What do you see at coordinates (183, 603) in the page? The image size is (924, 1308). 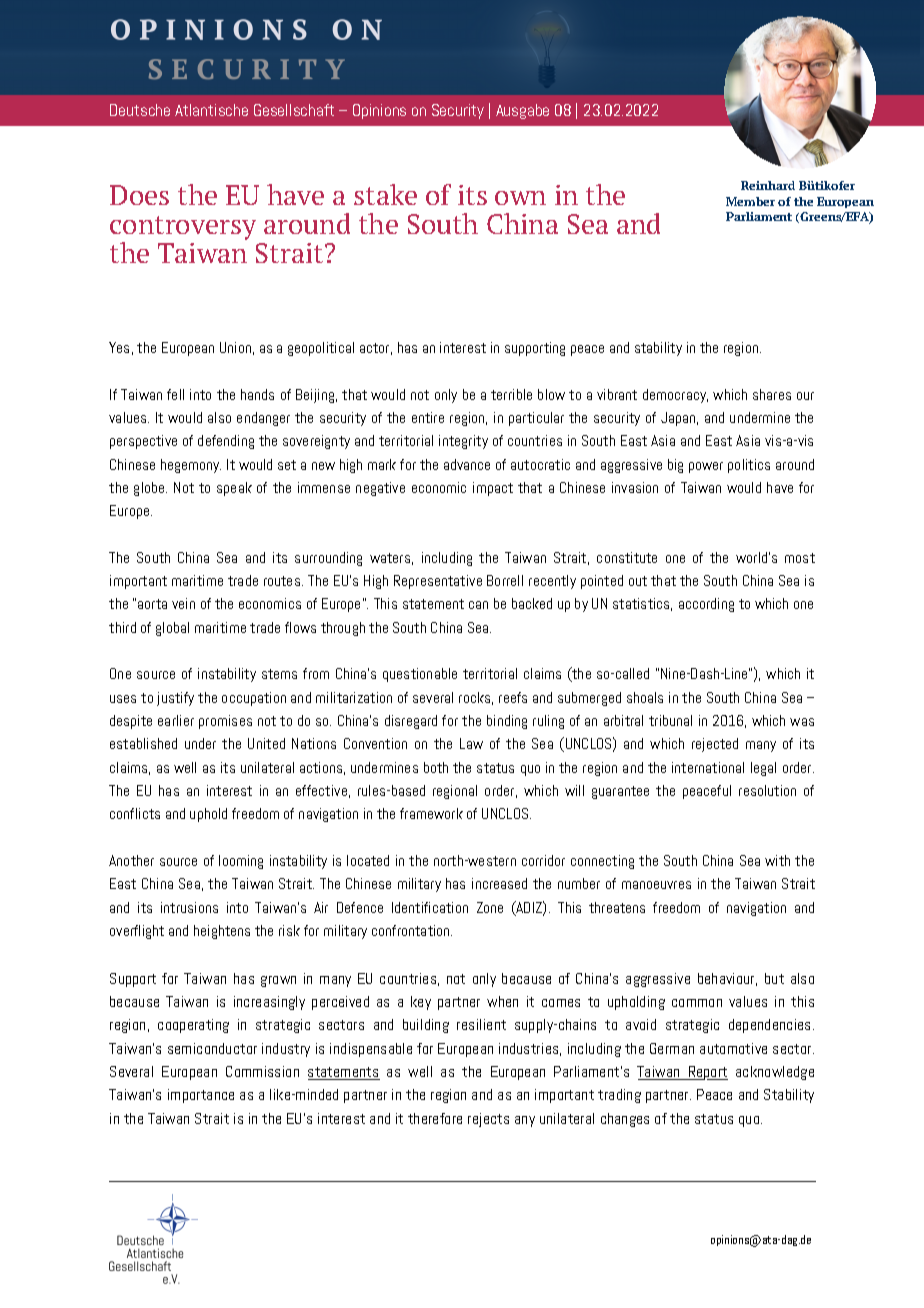 I see `vein` at bounding box center [183, 603].
